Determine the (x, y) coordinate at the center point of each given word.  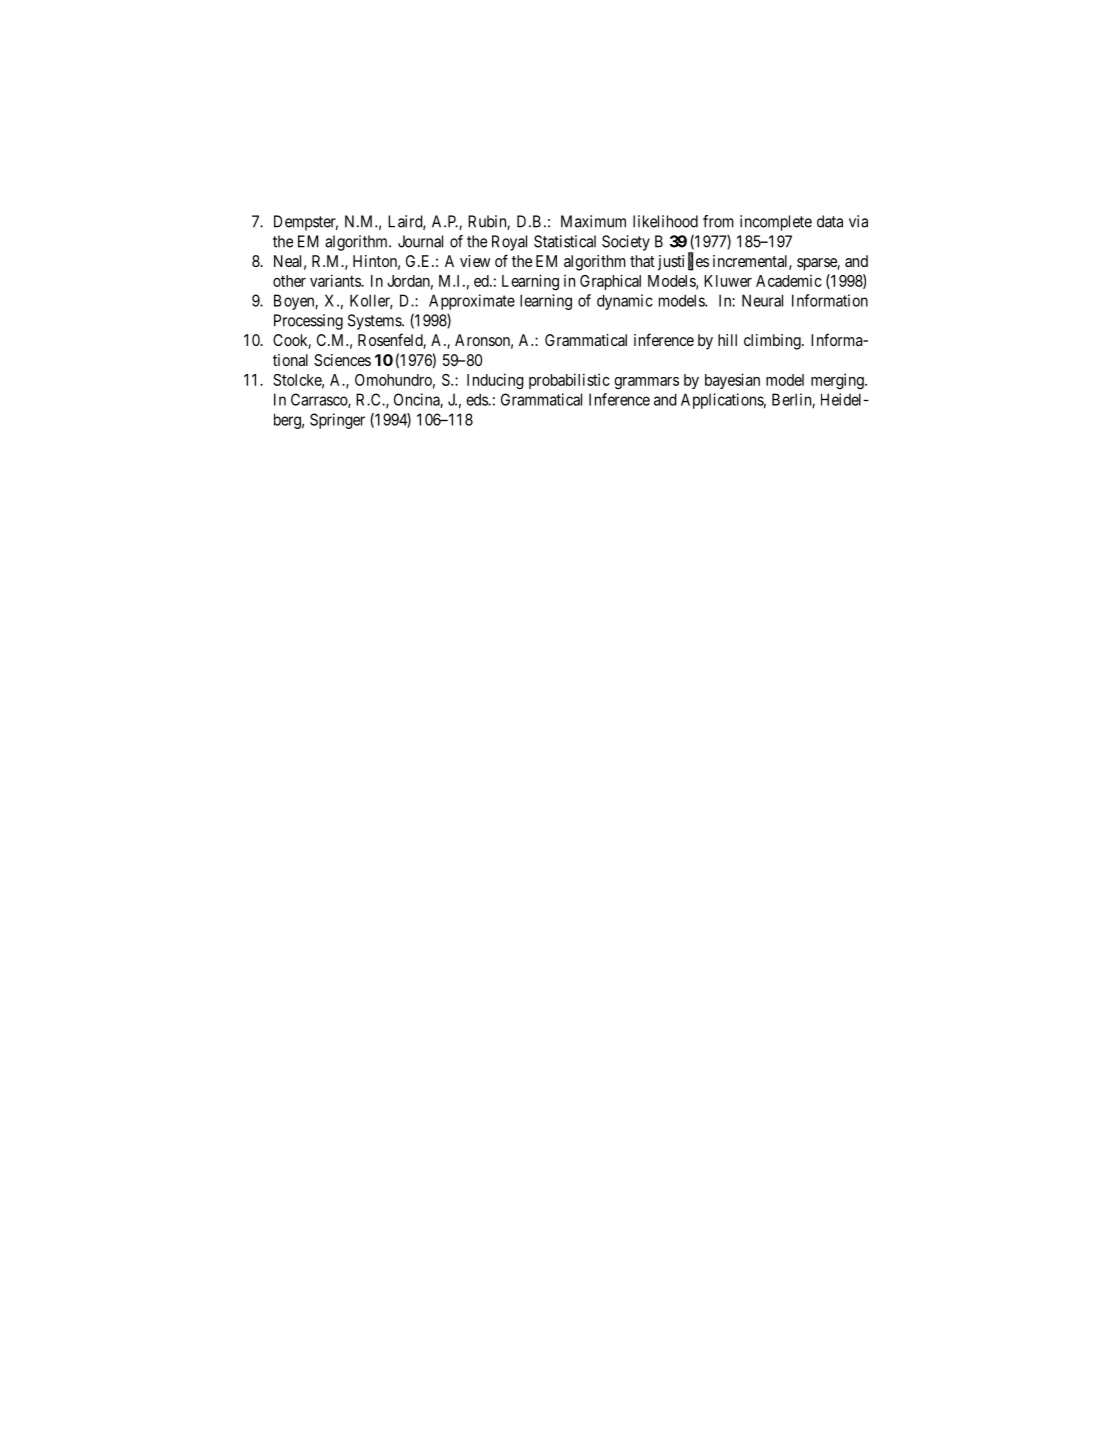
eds (477, 399)
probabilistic (569, 381)
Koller (371, 301)
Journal (420, 241)
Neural (762, 300)
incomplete (776, 223)
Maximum (593, 221)
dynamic (625, 302)
